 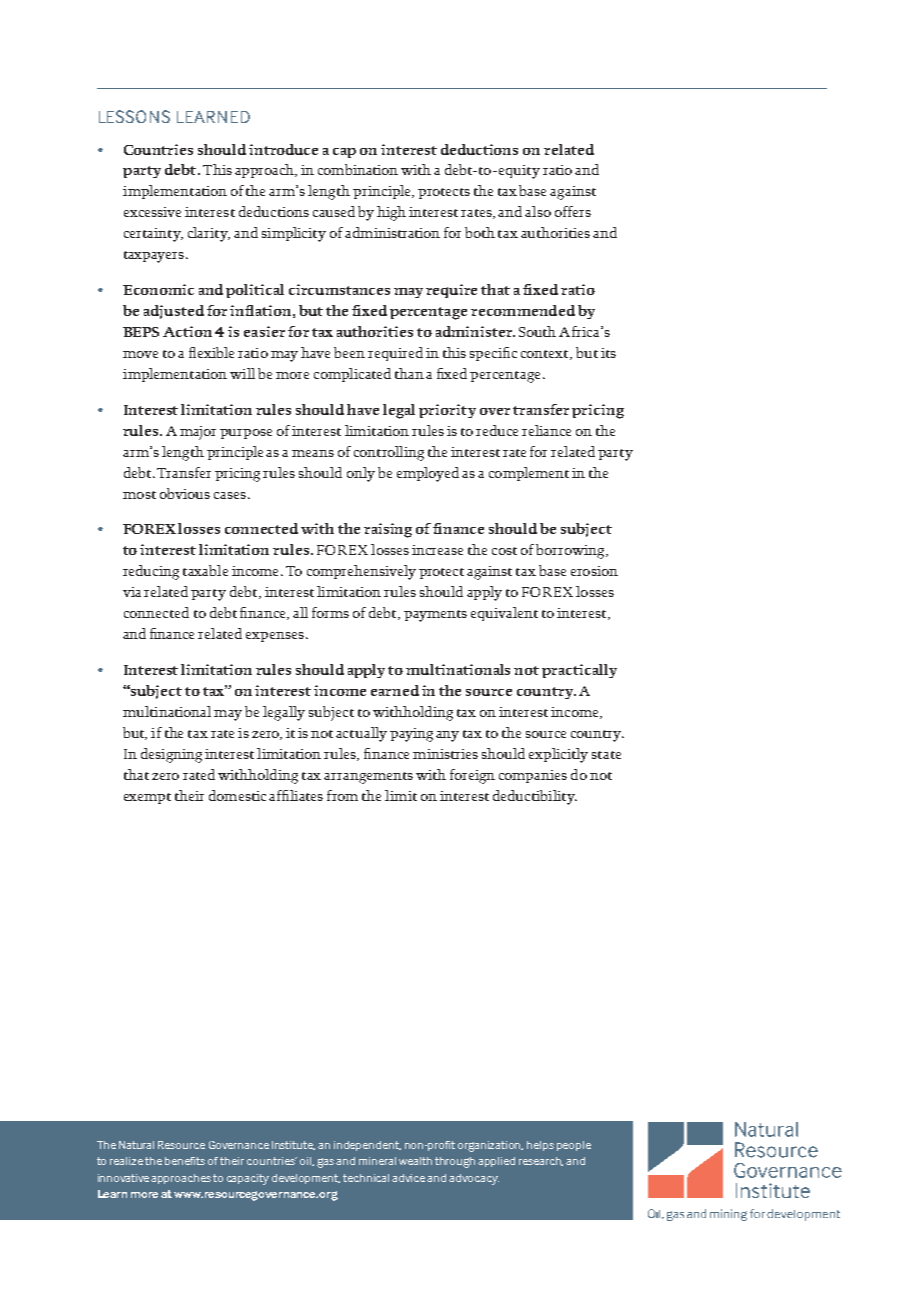 I want to click on forms, so click(x=330, y=612).
